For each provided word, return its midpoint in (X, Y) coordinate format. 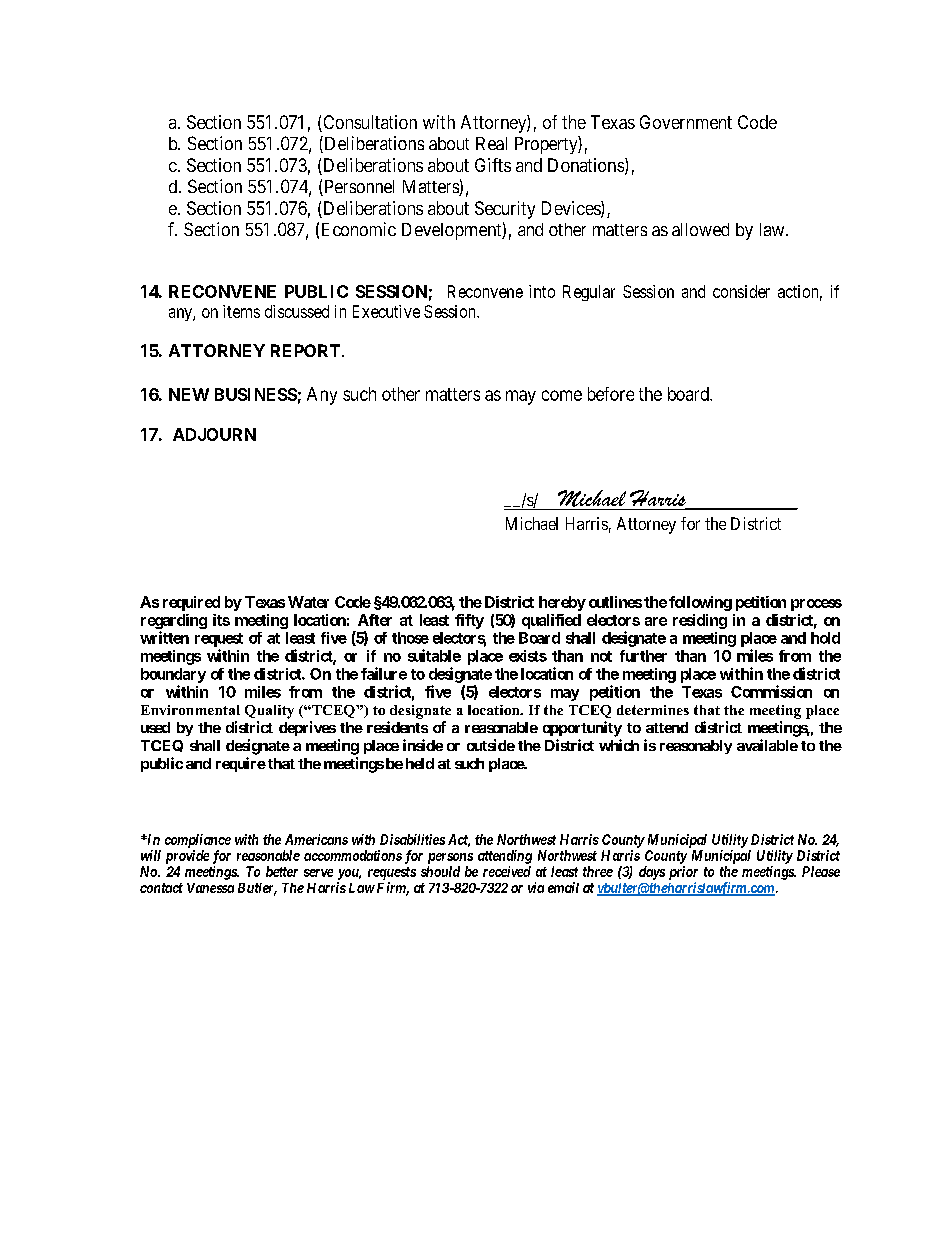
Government (686, 122)
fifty (469, 621)
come (562, 395)
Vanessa (210, 888)
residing (700, 621)
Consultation (369, 123)
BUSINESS (256, 394)
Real (491, 143)
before (611, 394)
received (507, 871)
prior (683, 873)
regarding (174, 621)
